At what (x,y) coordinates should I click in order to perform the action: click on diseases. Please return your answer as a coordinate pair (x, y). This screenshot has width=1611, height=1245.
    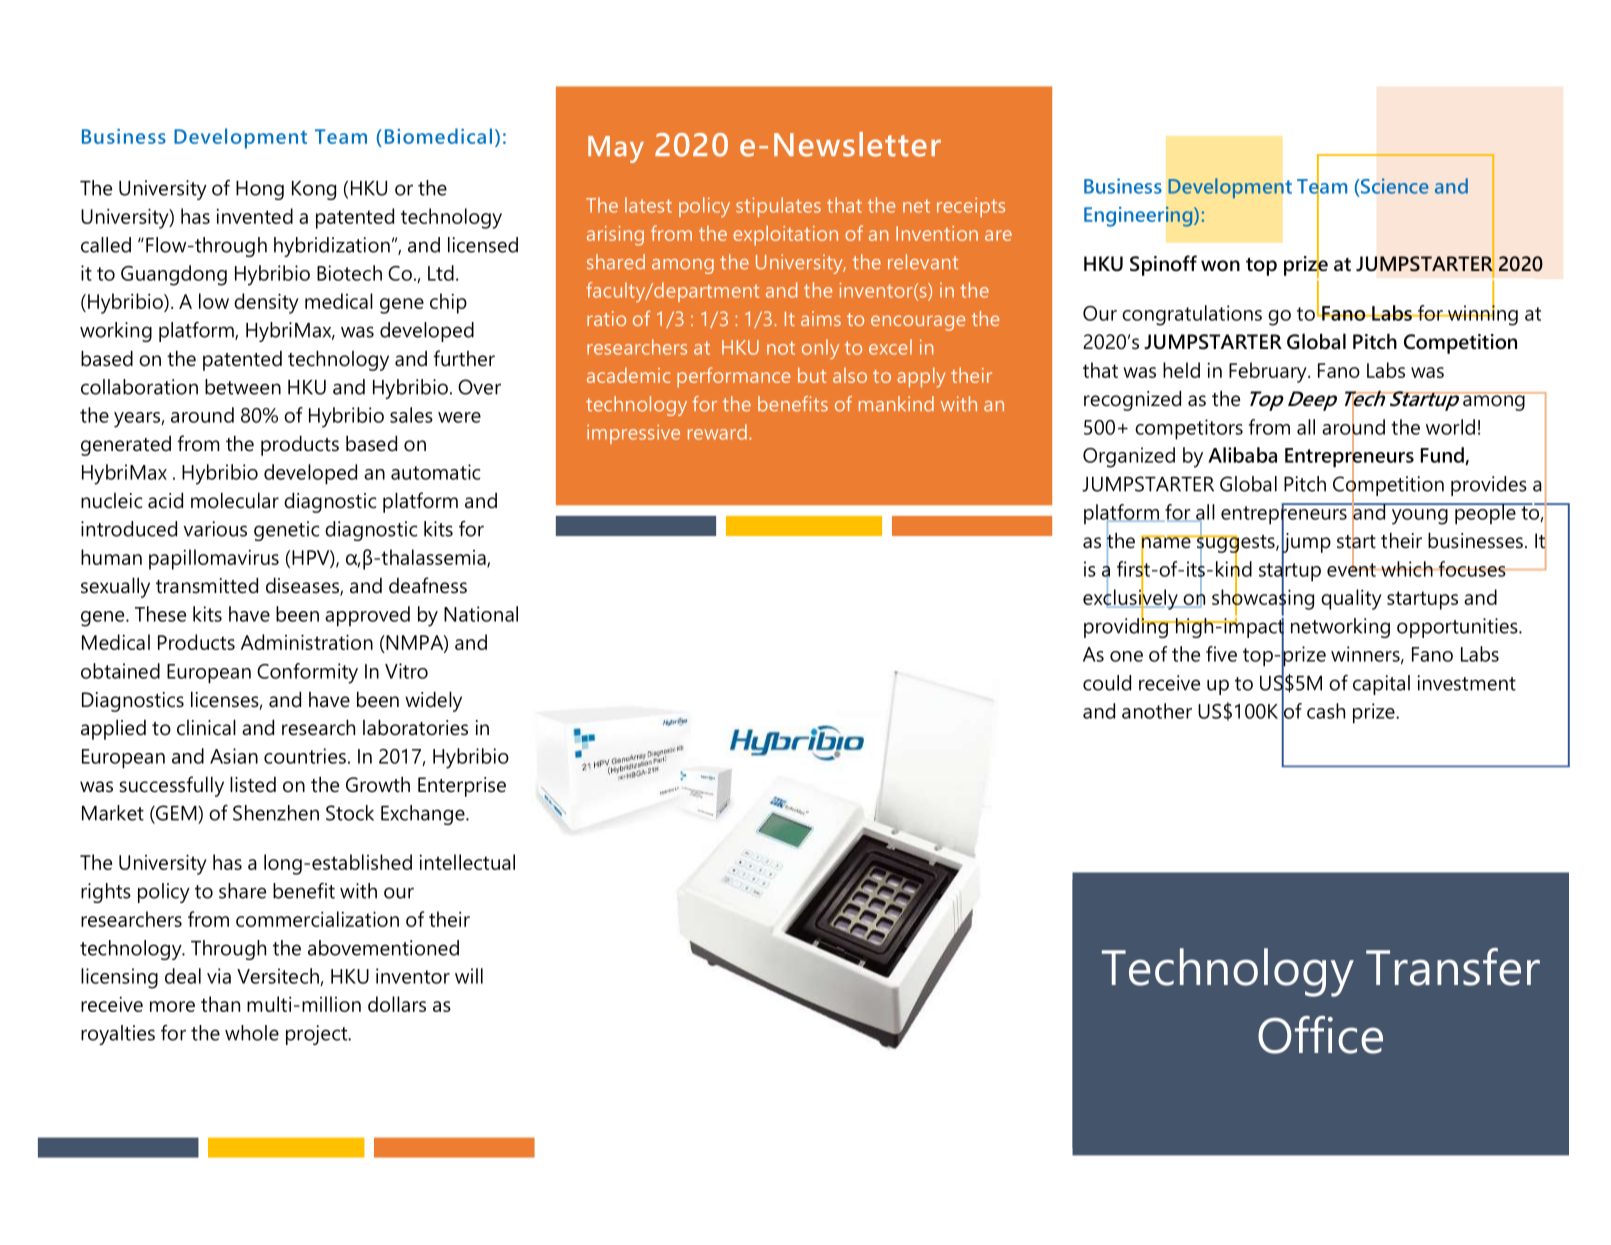
    Looking at the image, I should click on (303, 586).
